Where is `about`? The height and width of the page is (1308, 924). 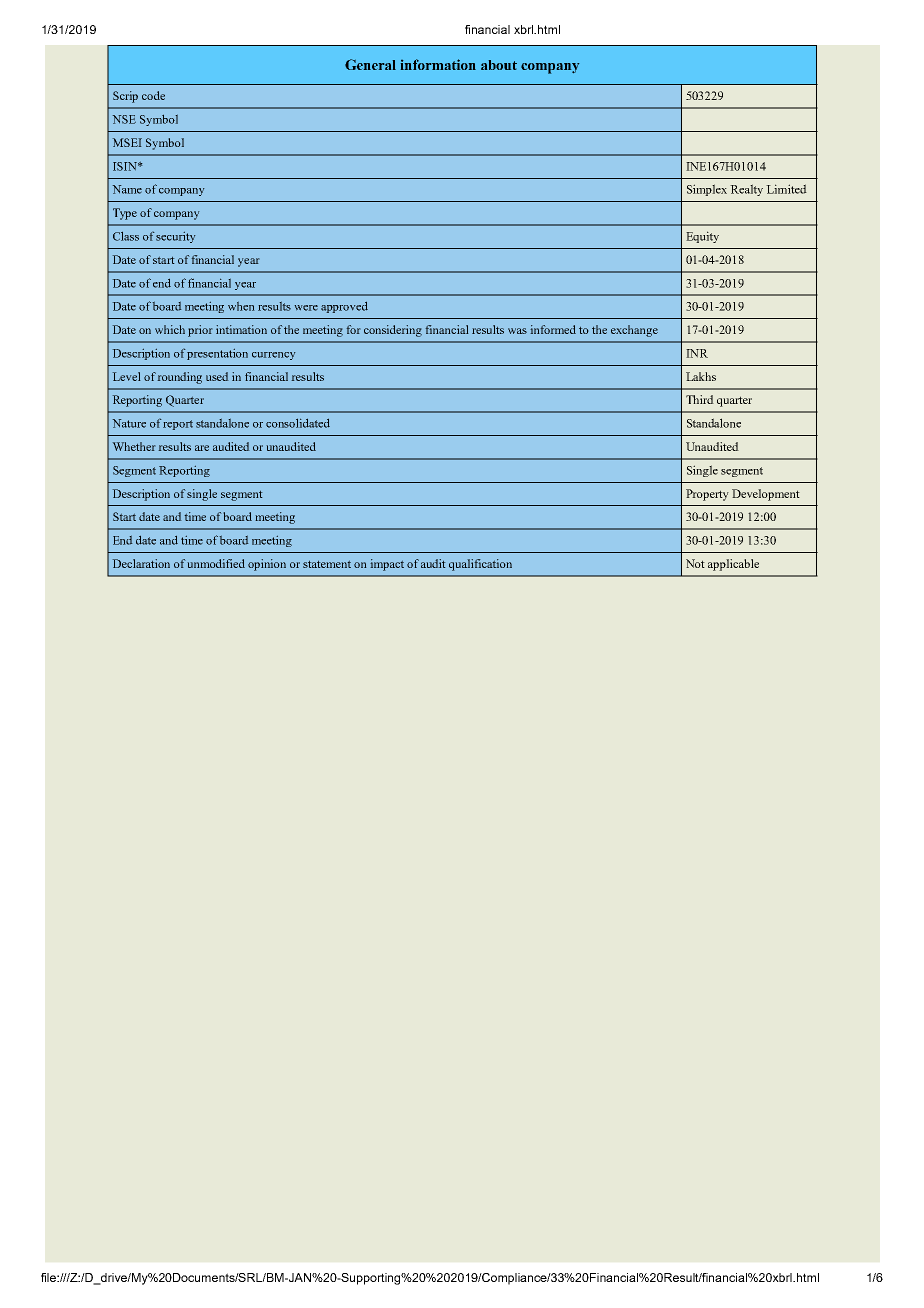
about is located at coordinates (499, 65).
